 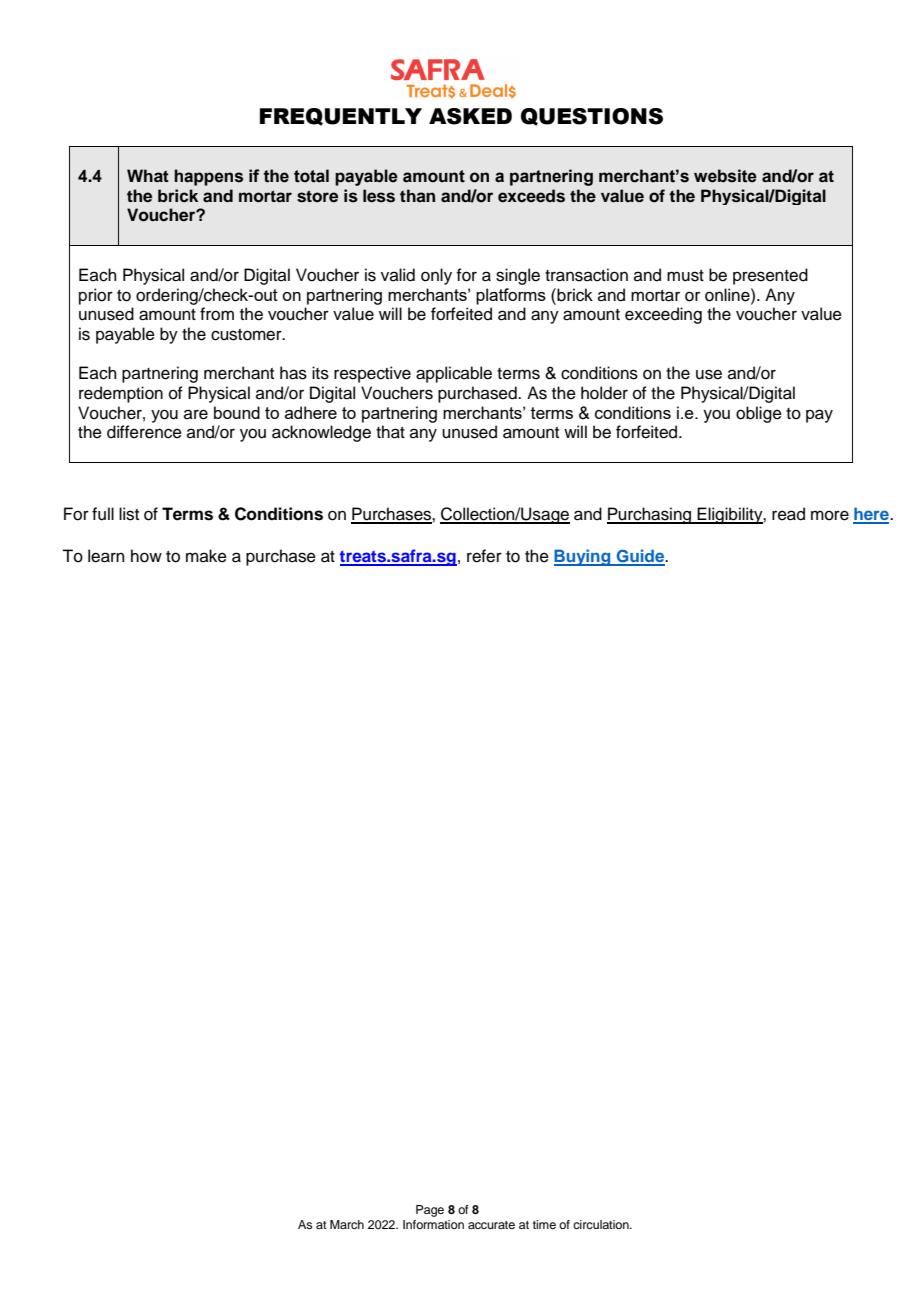 What do you see at coordinates (725, 176) in the screenshot?
I see `website` at bounding box center [725, 176].
